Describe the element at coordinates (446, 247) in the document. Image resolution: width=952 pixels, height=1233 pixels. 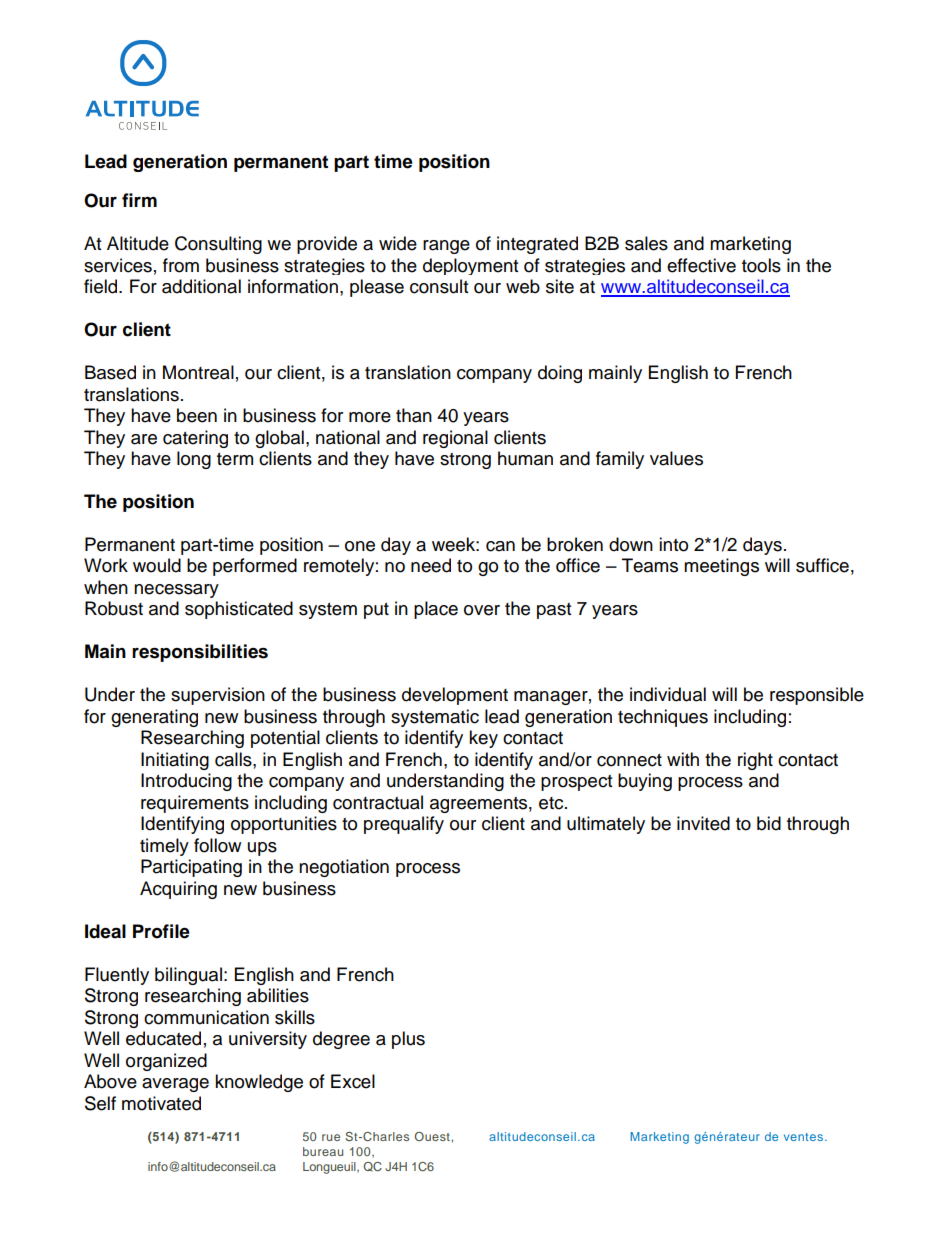
I see `range` at that location.
